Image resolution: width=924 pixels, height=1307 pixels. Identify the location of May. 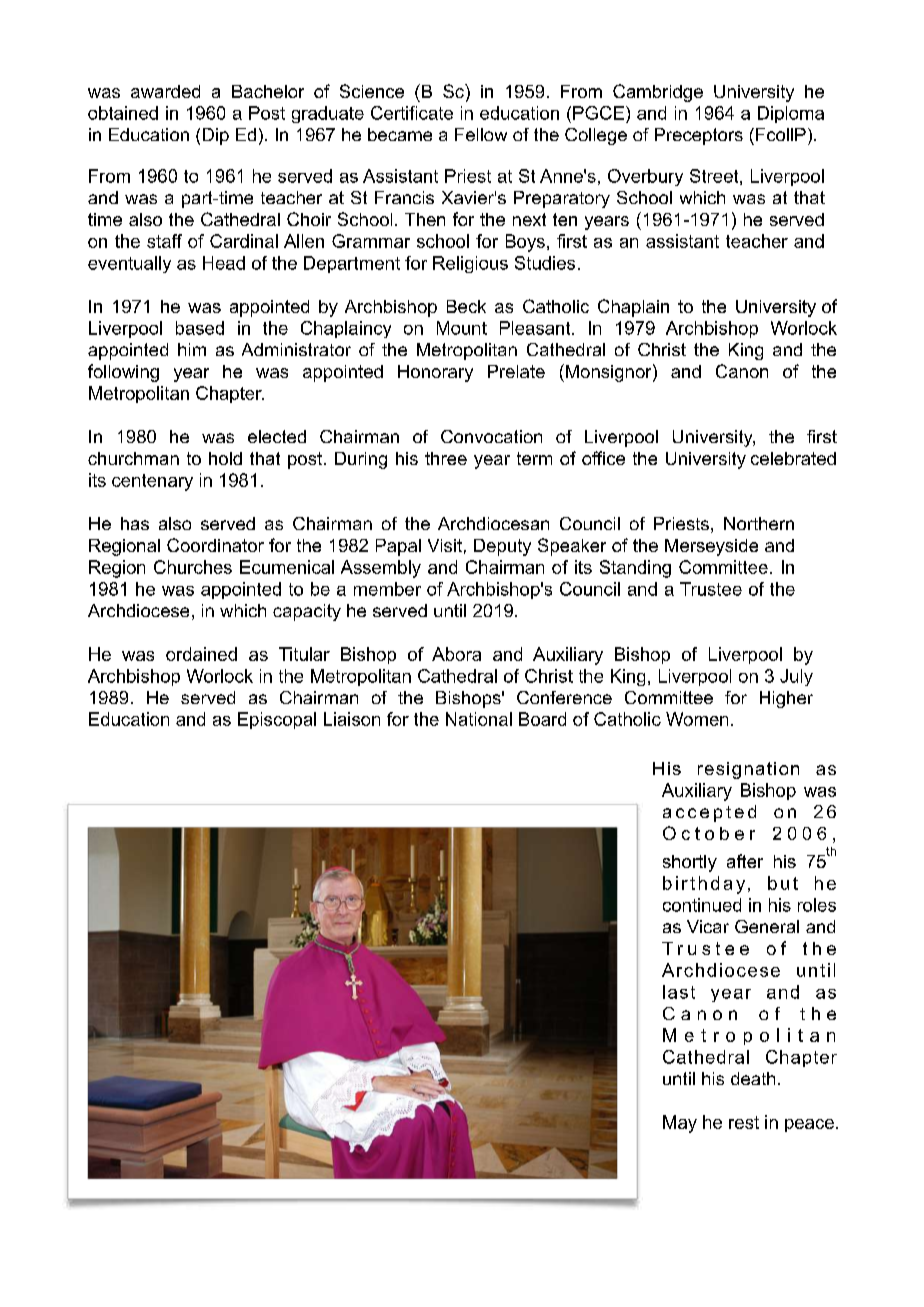
(680, 1124).
